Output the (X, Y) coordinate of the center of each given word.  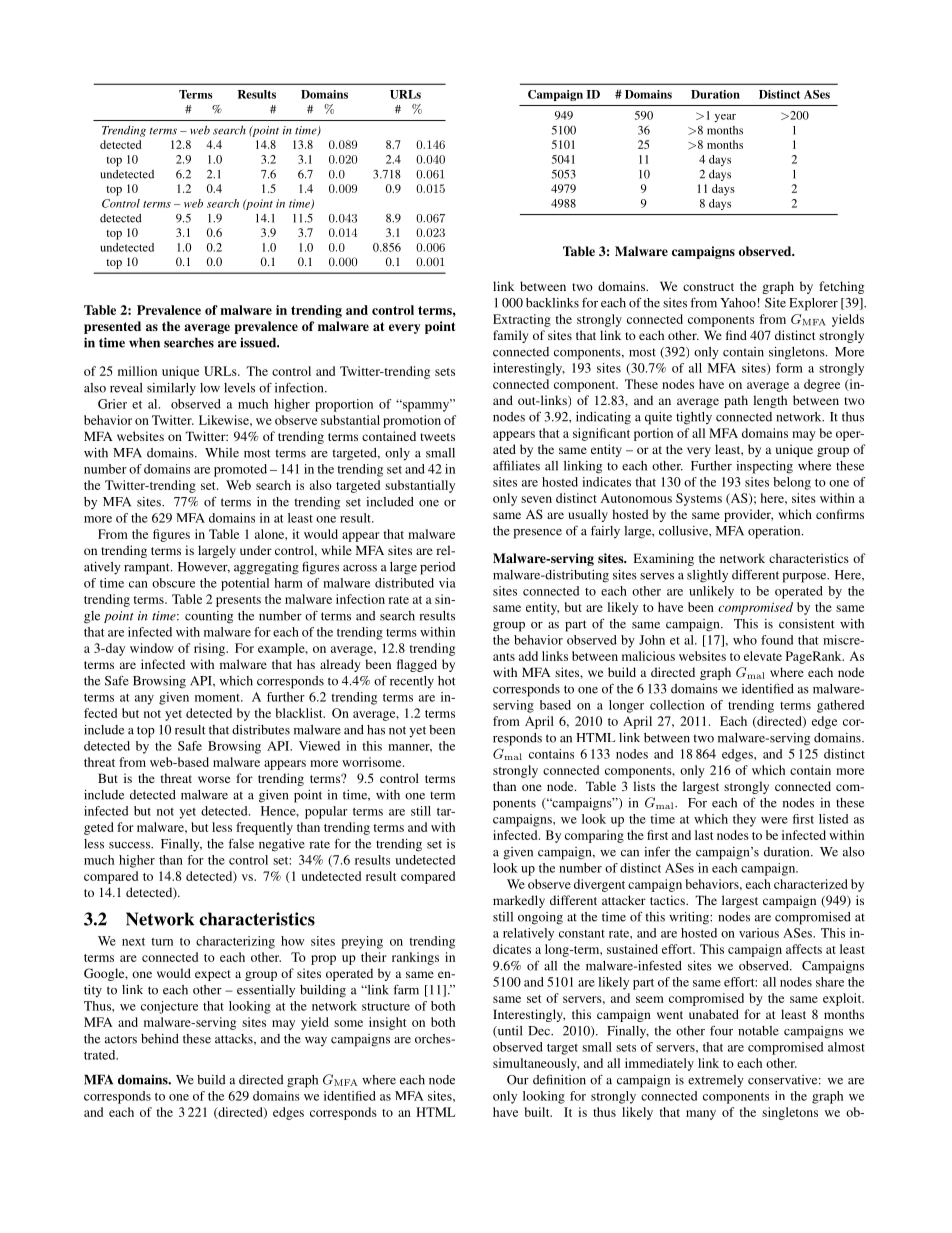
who (745, 640)
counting (209, 617)
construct (708, 287)
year (725, 118)
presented (112, 327)
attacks (235, 1039)
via (447, 583)
